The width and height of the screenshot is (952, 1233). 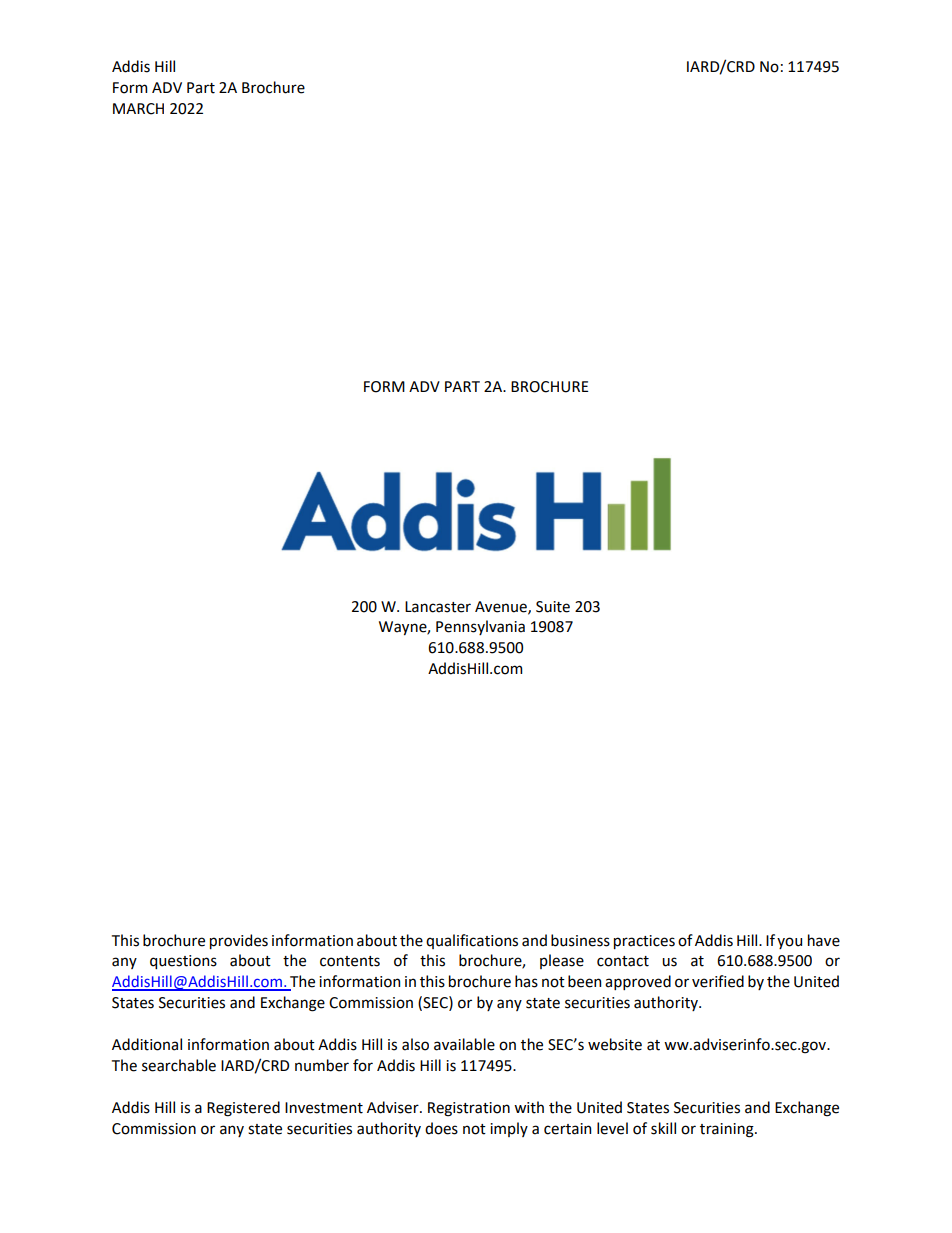 I want to click on Registration, so click(x=469, y=1109).
